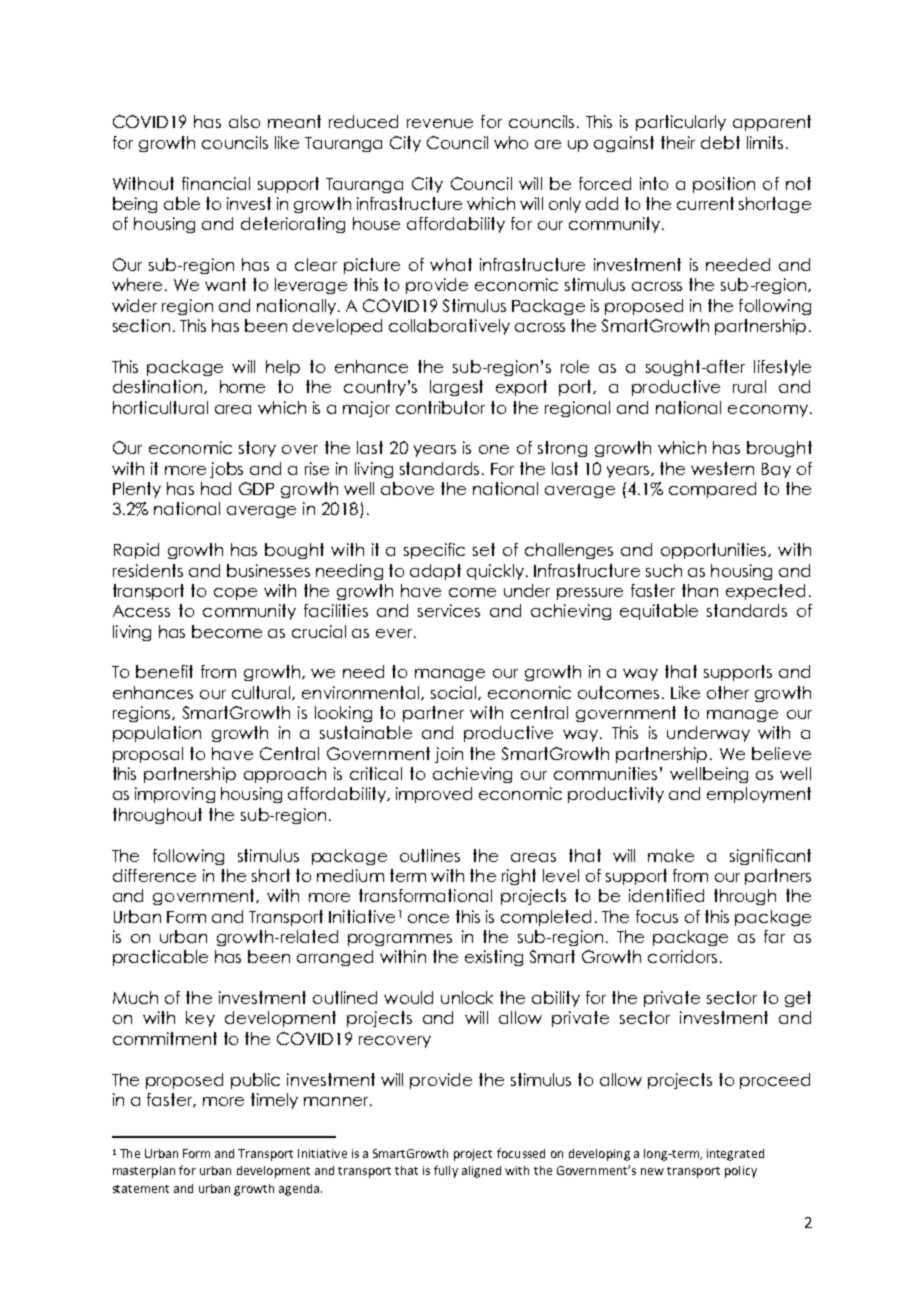 This screenshot has width=924, height=1308. I want to click on compared, so click(712, 490).
